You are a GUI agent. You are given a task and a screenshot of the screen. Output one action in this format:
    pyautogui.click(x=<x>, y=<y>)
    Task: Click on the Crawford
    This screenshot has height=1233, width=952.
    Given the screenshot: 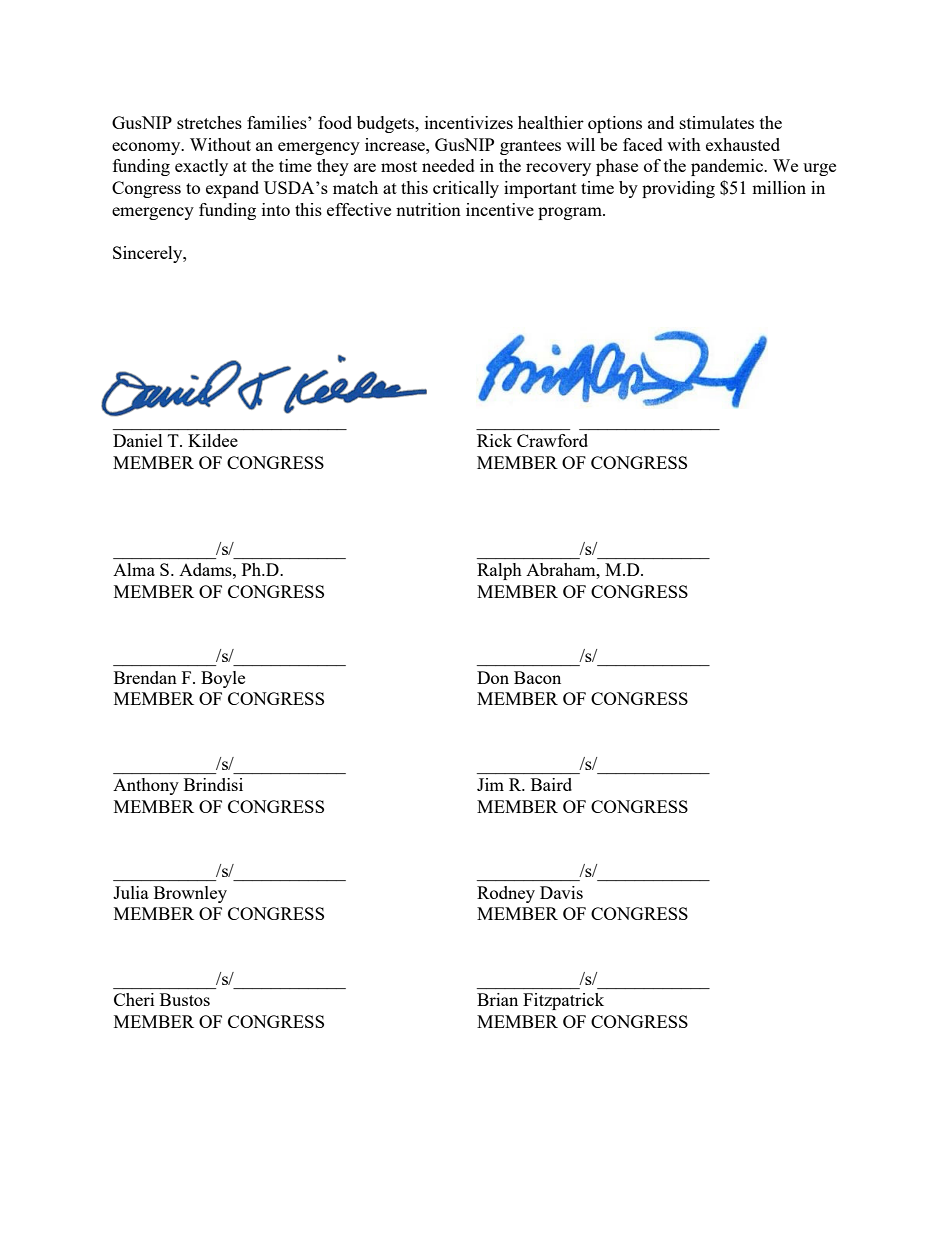 What is the action you would take?
    pyautogui.click(x=552, y=440)
